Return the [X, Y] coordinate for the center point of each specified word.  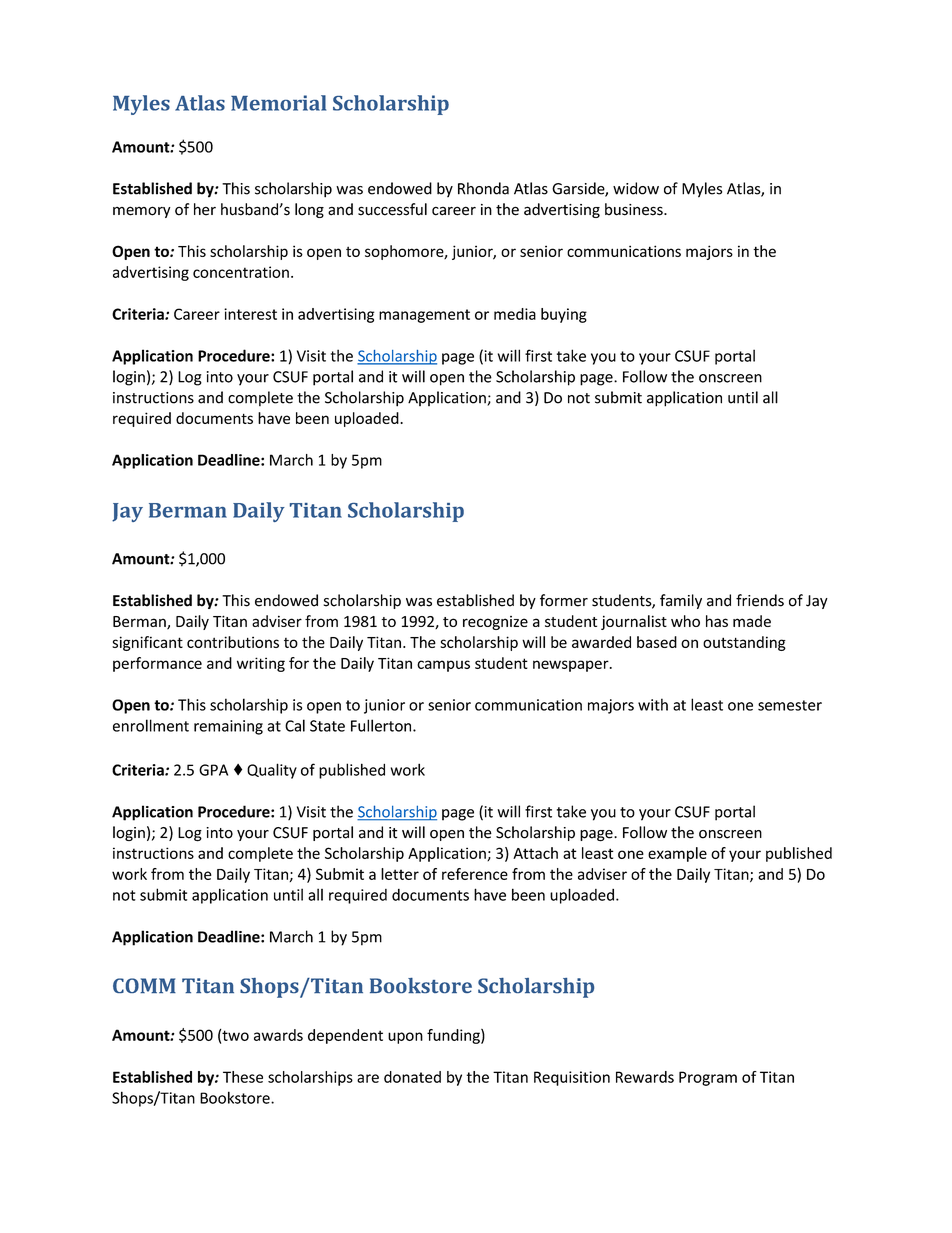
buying [564, 315]
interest [250, 314]
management [424, 316]
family [681, 601]
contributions [233, 642]
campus [443, 666]
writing [261, 664]
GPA [213, 770]
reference [475, 874]
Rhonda [483, 188]
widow [636, 188]
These [243, 1077]
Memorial [278, 103]
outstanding [744, 643]
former [564, 600]
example [677, 854]
